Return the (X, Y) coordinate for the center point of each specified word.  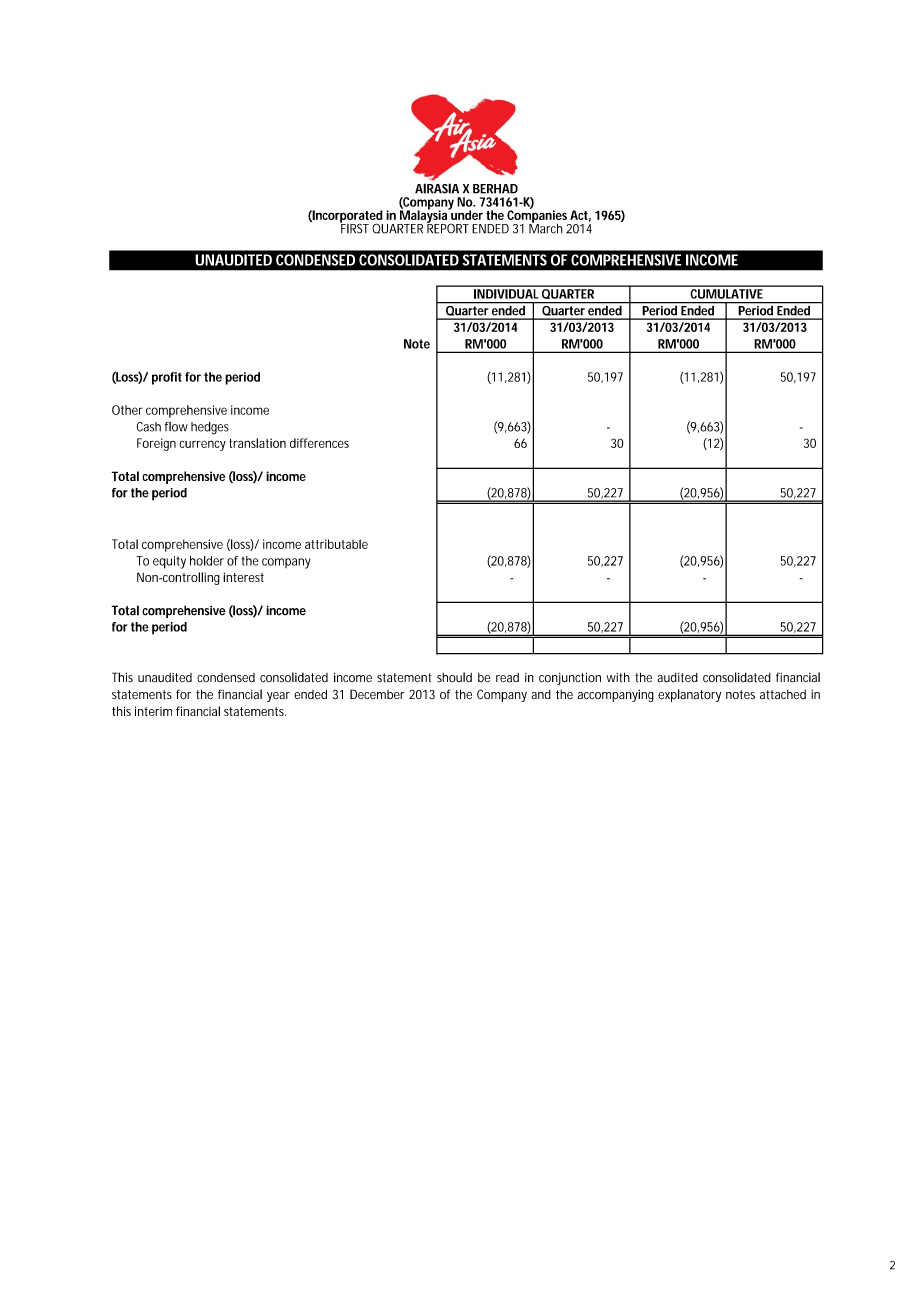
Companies (537, 216)
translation (257, 443)
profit (167, 378)
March (546, 227)
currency (202, 445)
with (618, 677)
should (454, 677)
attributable (336, 544)
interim (153, 711)
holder (207, 561)
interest (243, 577)
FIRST (354, 227)
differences (319, 443)
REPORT (448, 227)
